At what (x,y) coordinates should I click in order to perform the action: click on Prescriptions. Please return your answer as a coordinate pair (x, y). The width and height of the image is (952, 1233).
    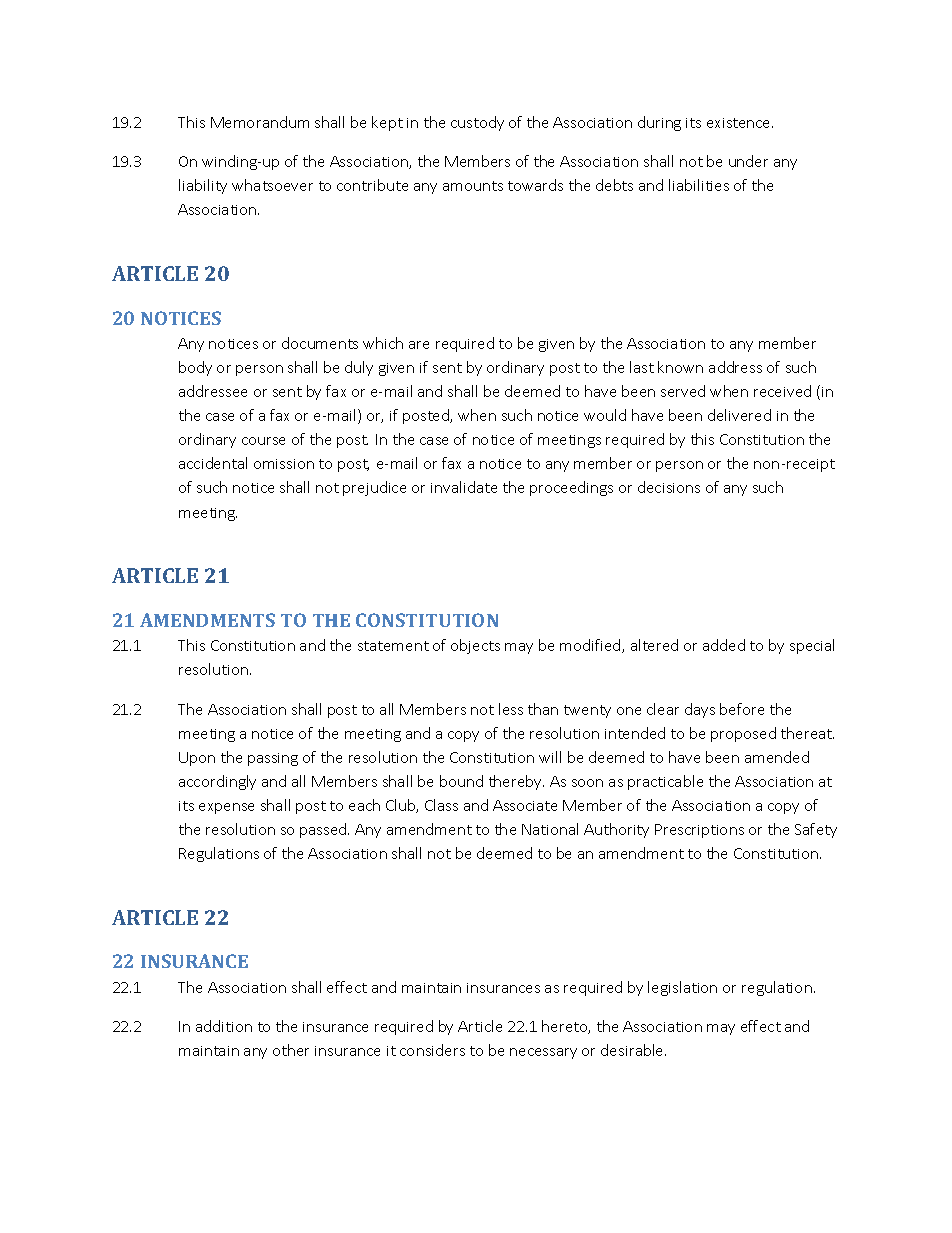
    Looking at the image, I should click on (699, 831).
